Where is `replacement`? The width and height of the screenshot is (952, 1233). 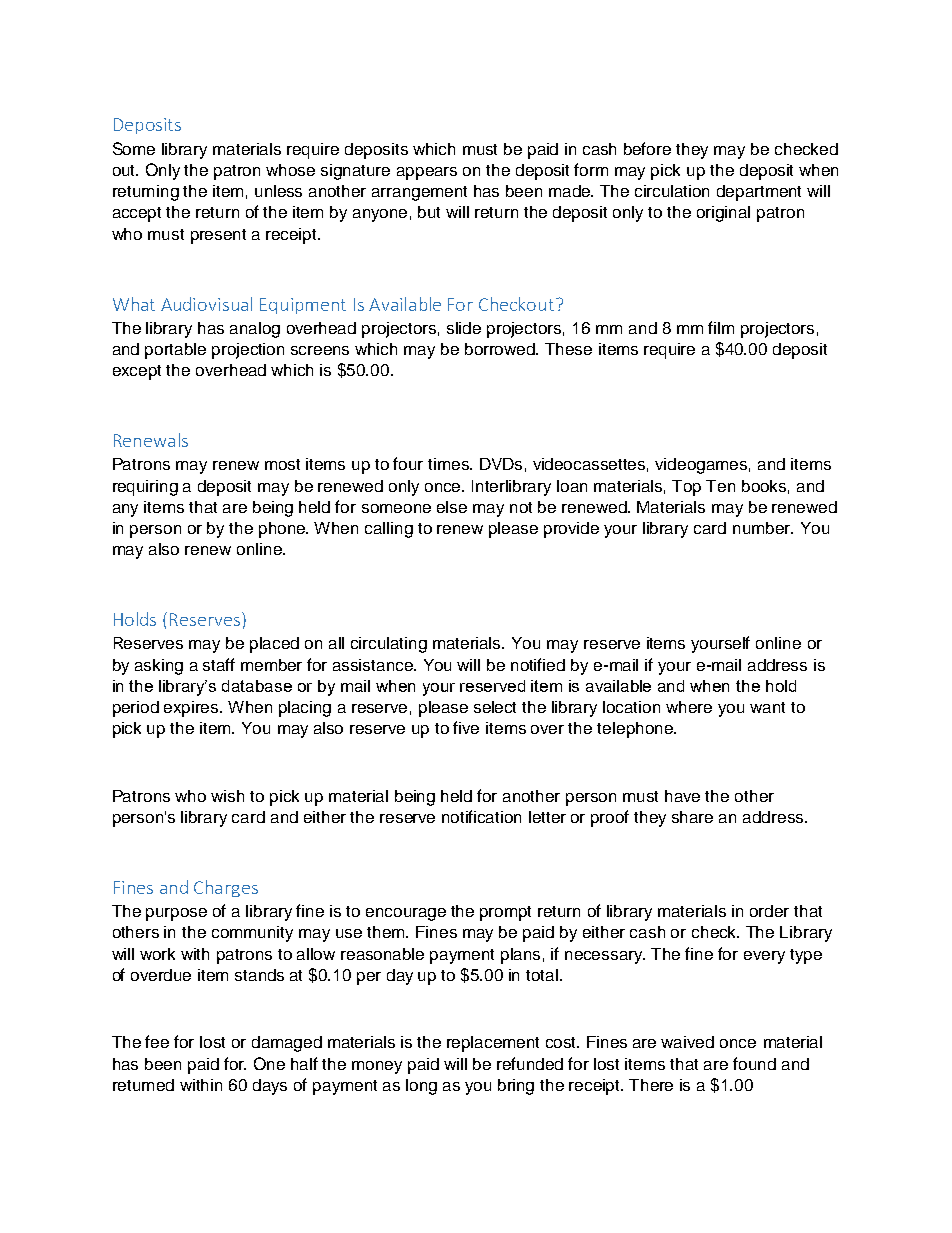
replacement is located at coordinates (493, 1044).
